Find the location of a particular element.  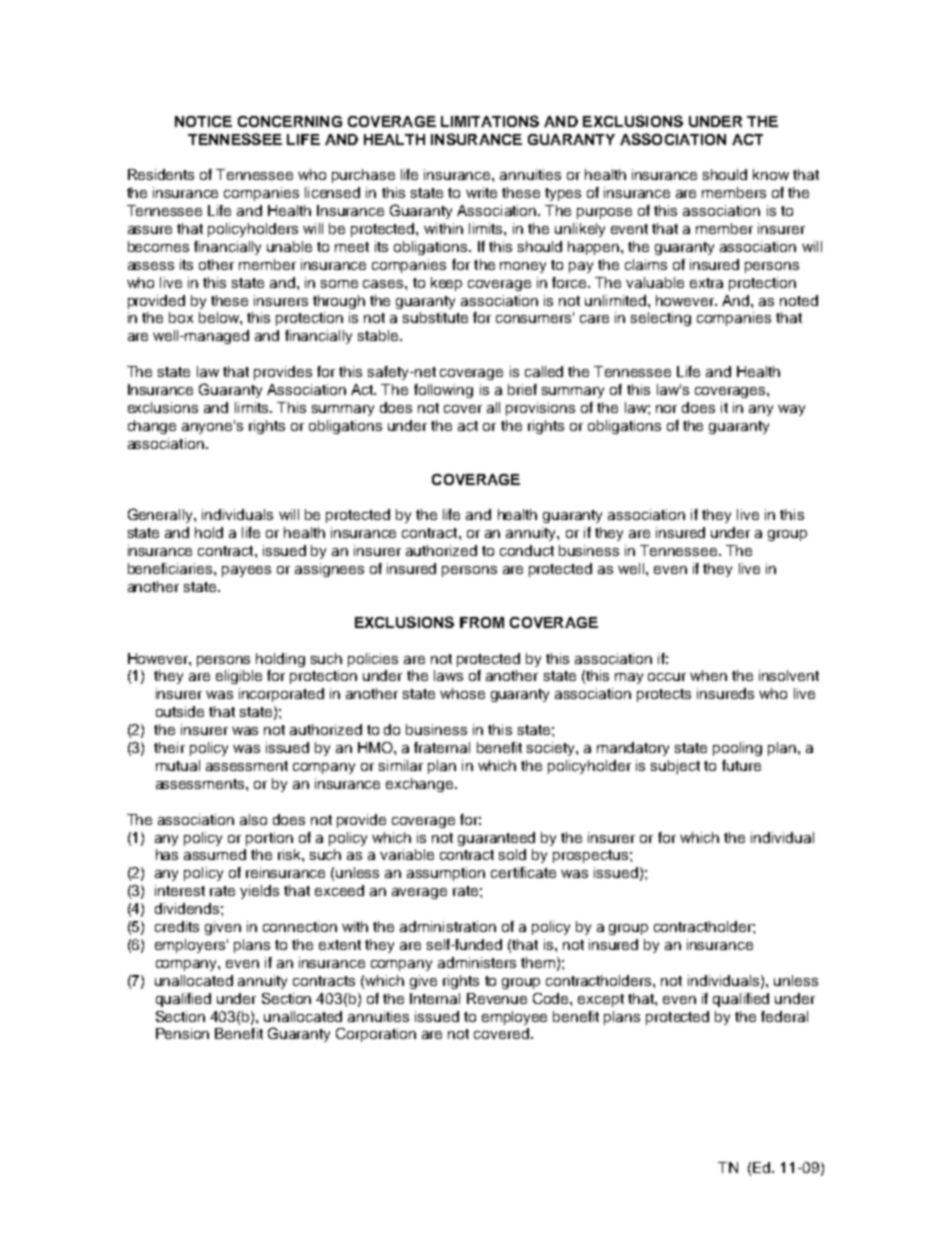

Pension is located at coordinates (182, 1033).
